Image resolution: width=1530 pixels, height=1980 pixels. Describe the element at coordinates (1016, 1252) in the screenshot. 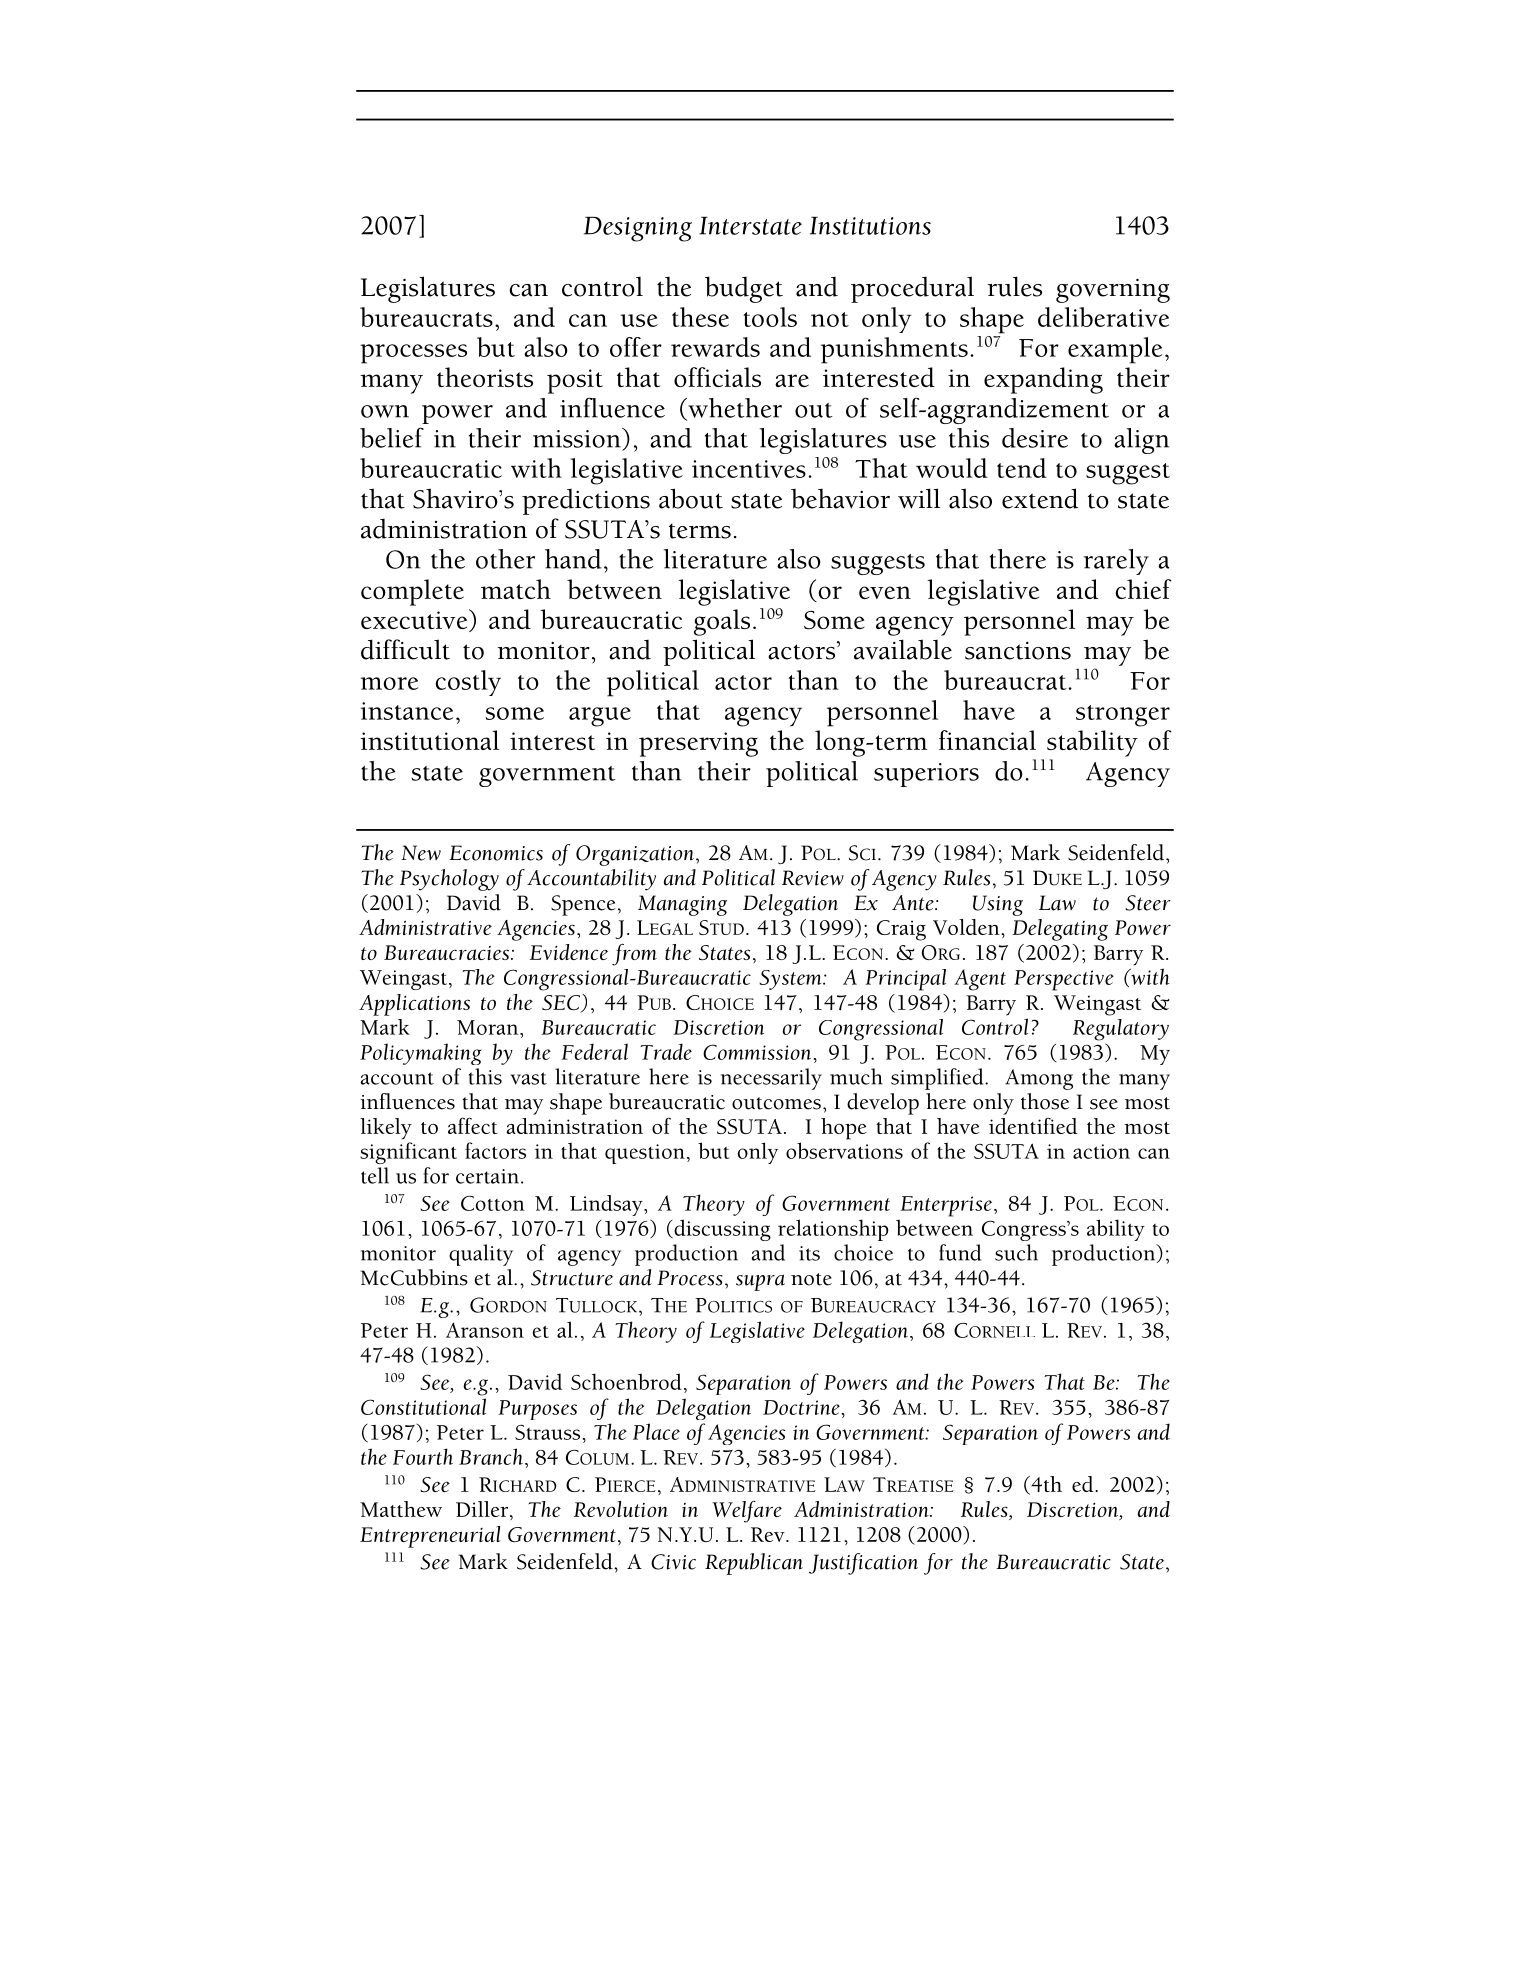

I see `such` at that location.
